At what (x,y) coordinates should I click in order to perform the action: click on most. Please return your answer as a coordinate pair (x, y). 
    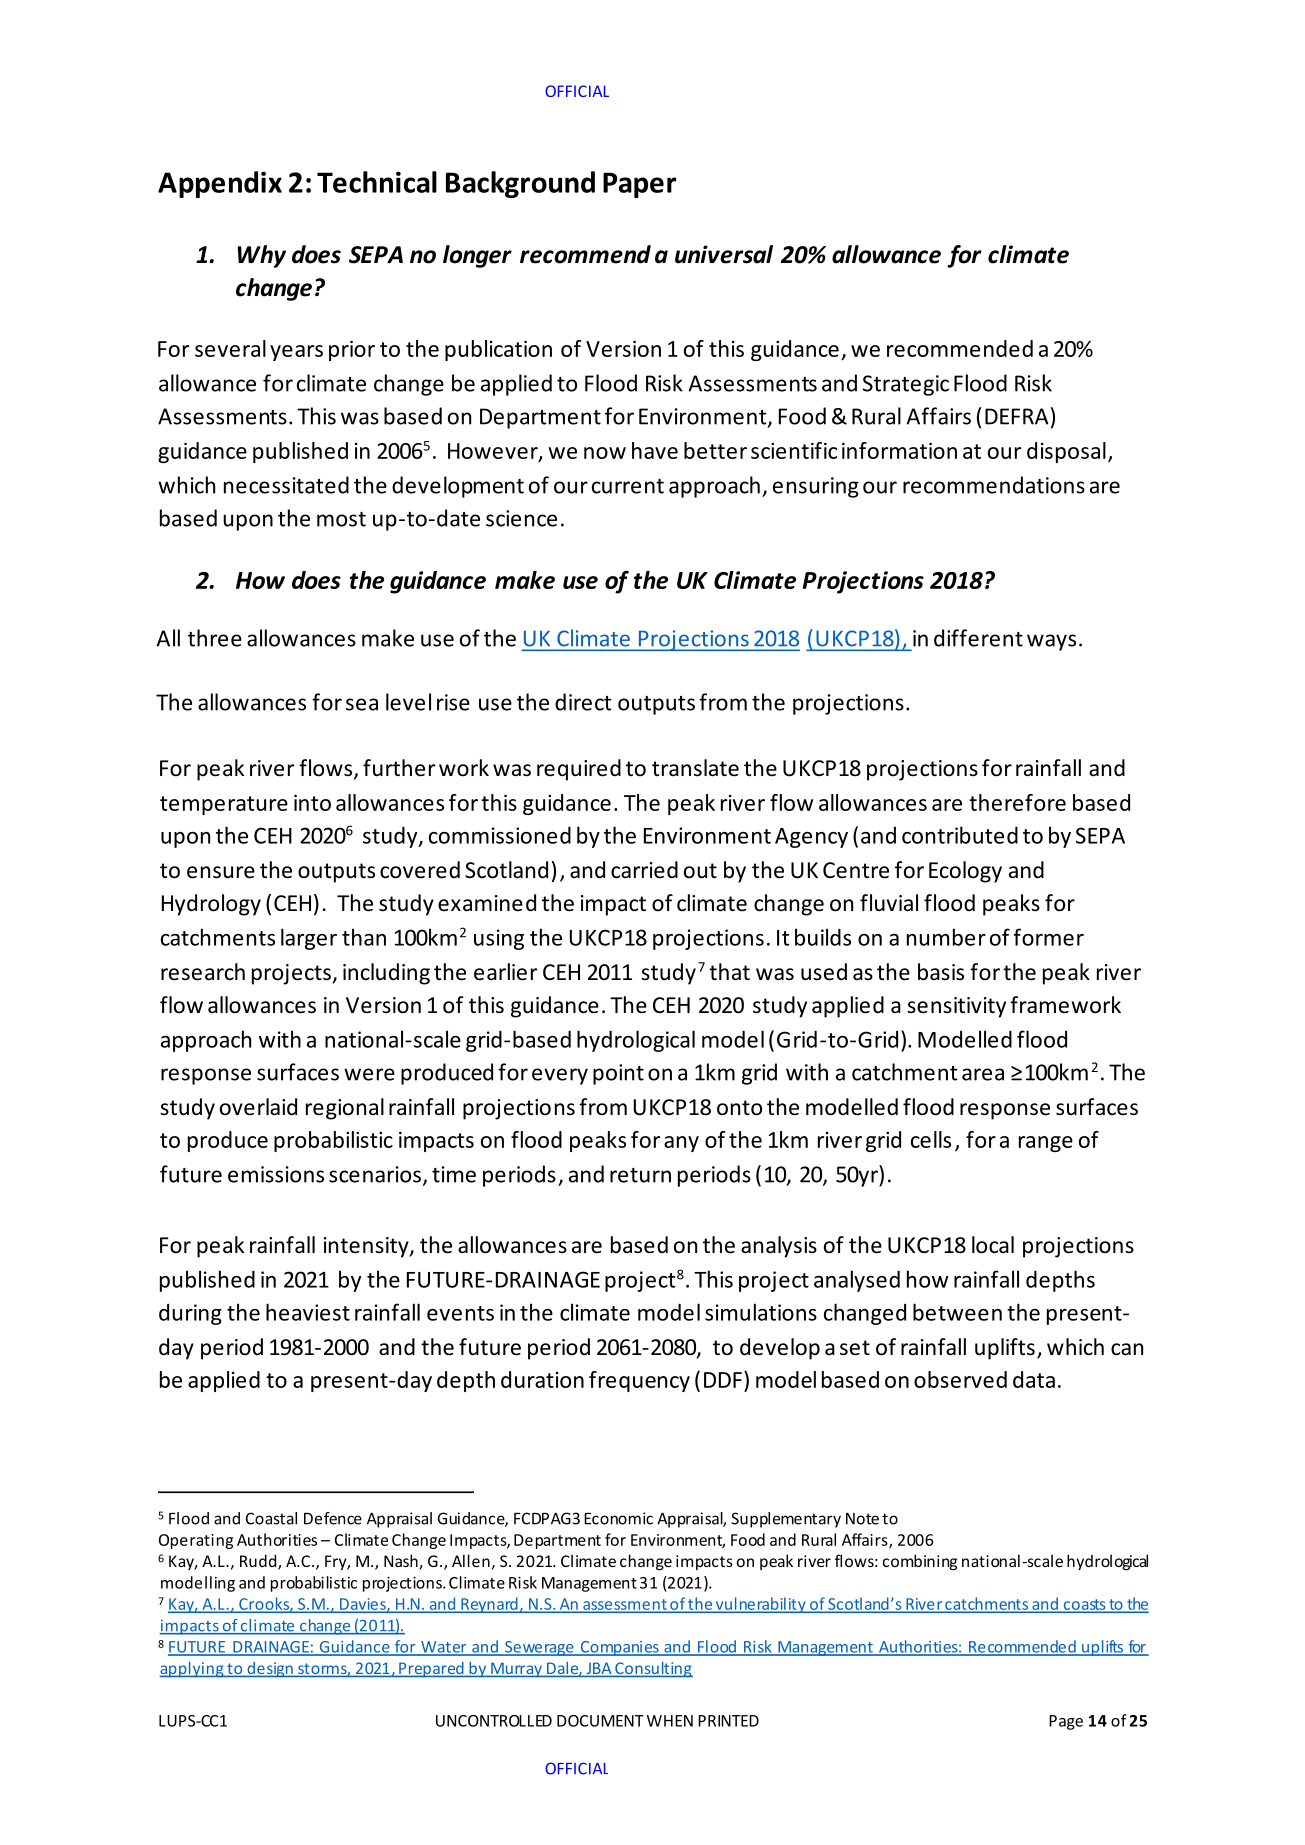
    Looking at the image, I should click on (341, 519).
